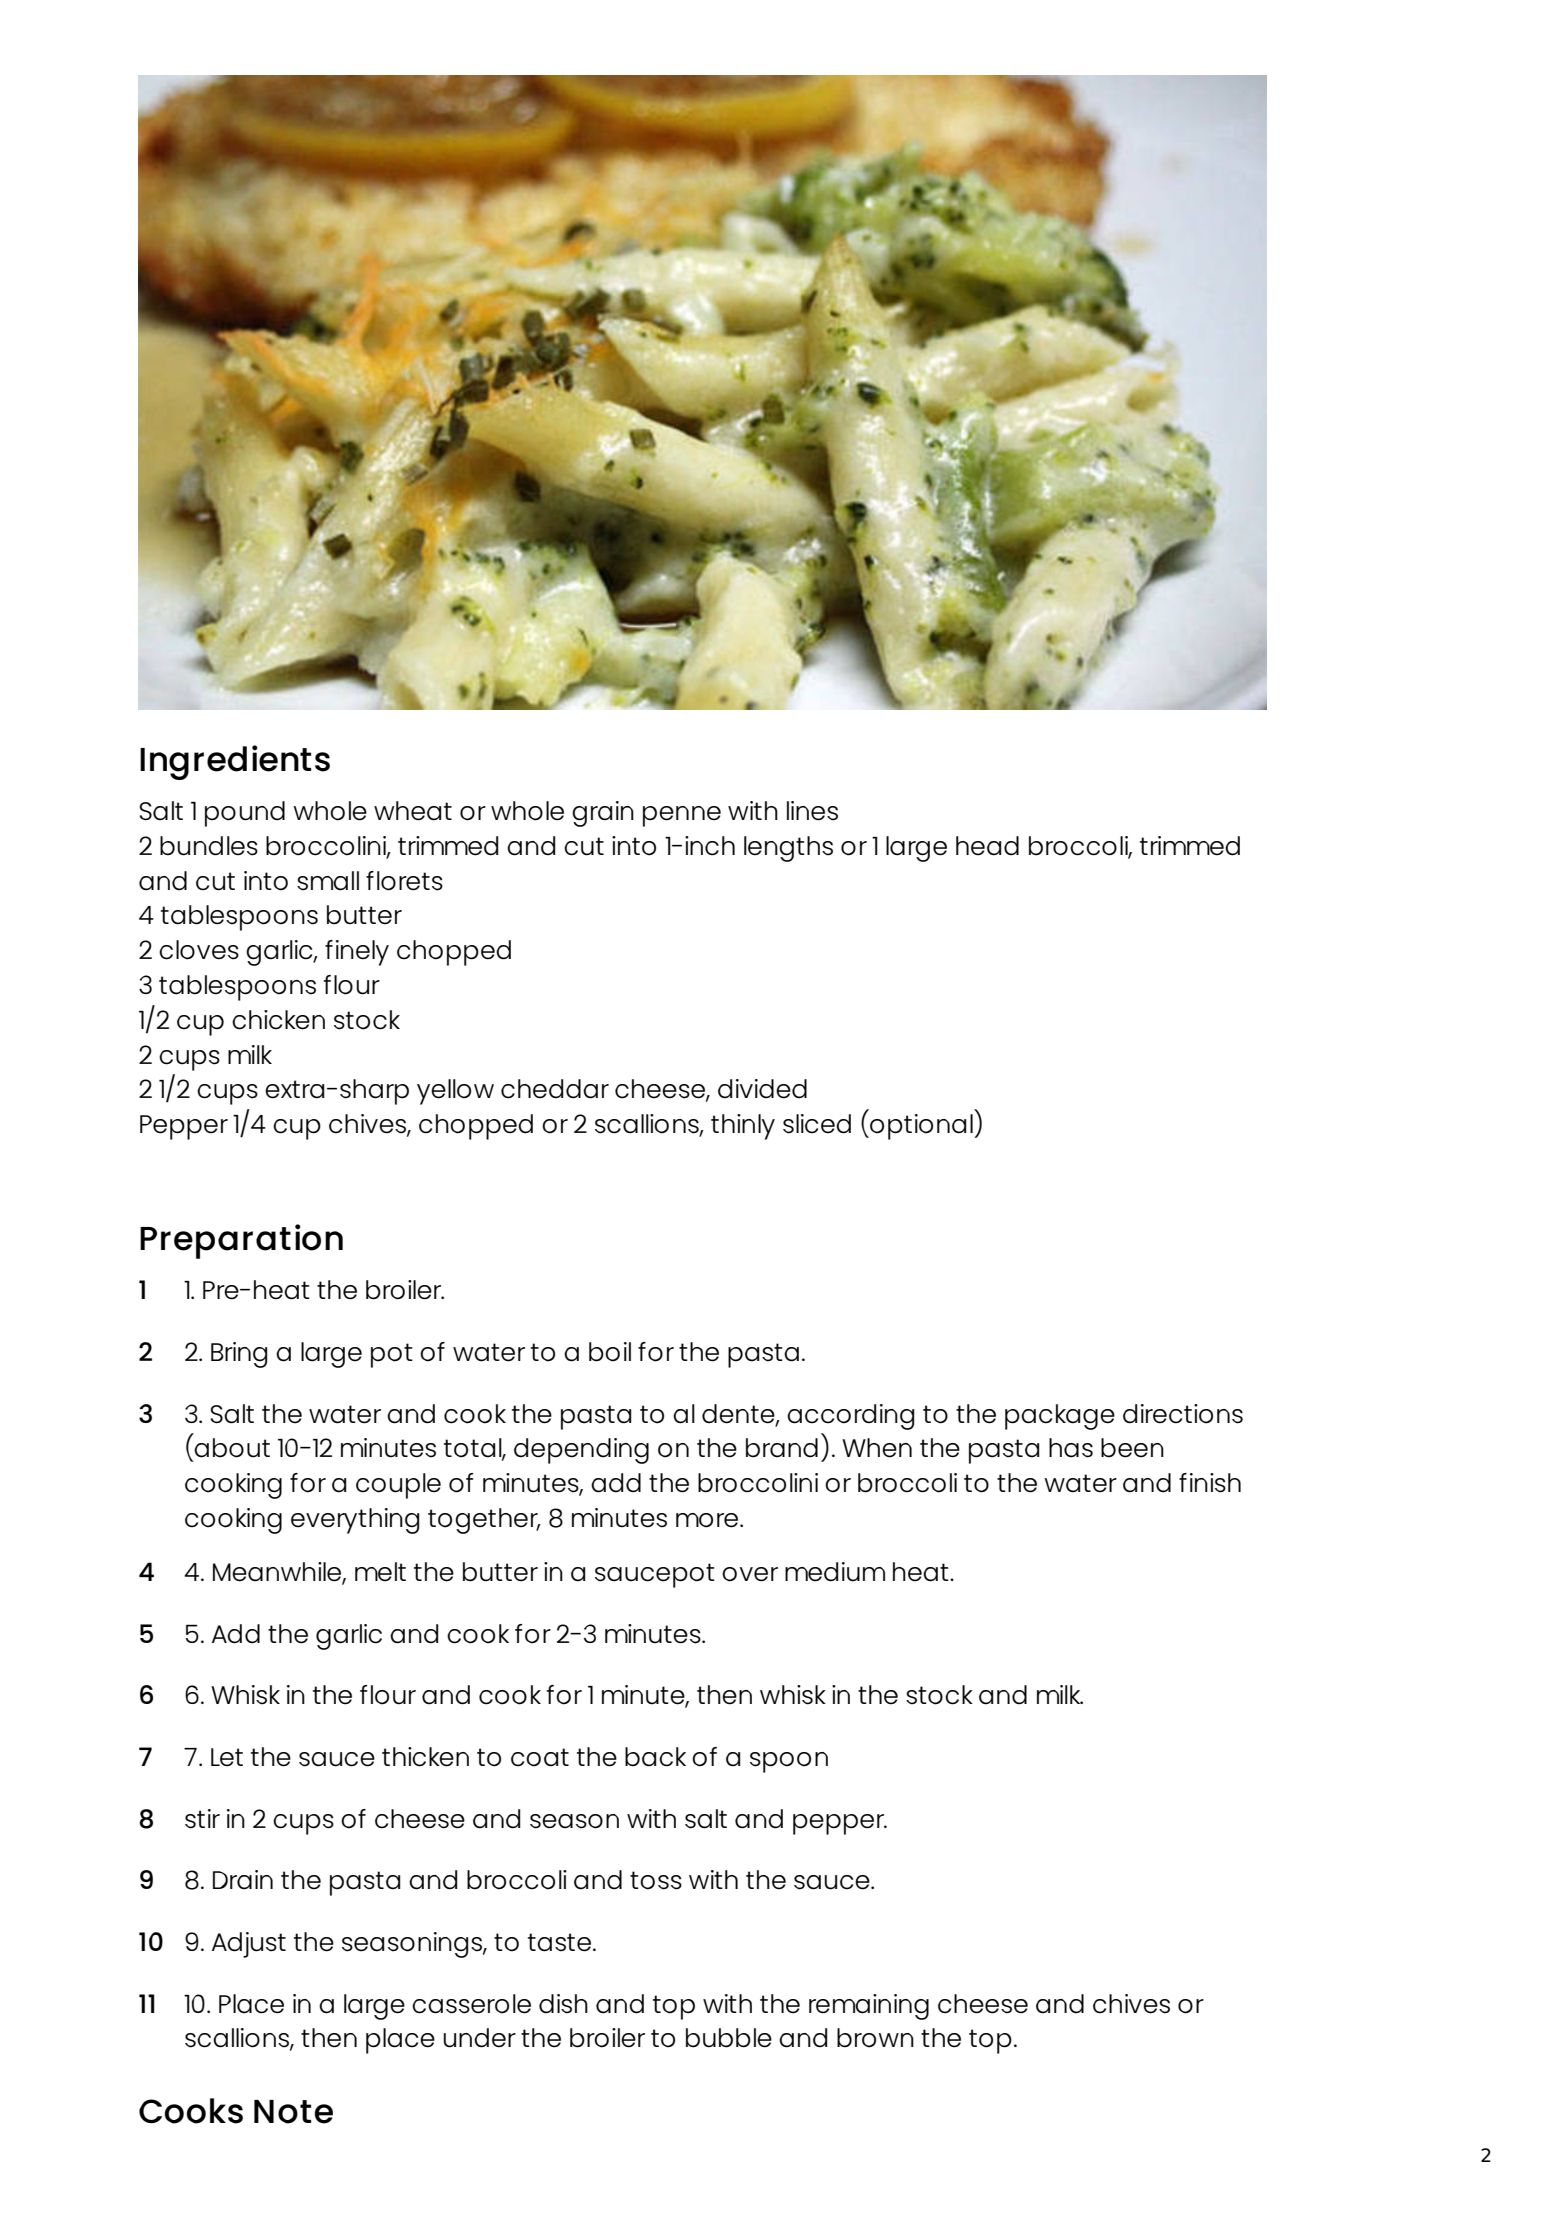  What do you see at coordinates (293, 2112) in the screenshot?
I see `Note` at bounding box center [293, 2112].
